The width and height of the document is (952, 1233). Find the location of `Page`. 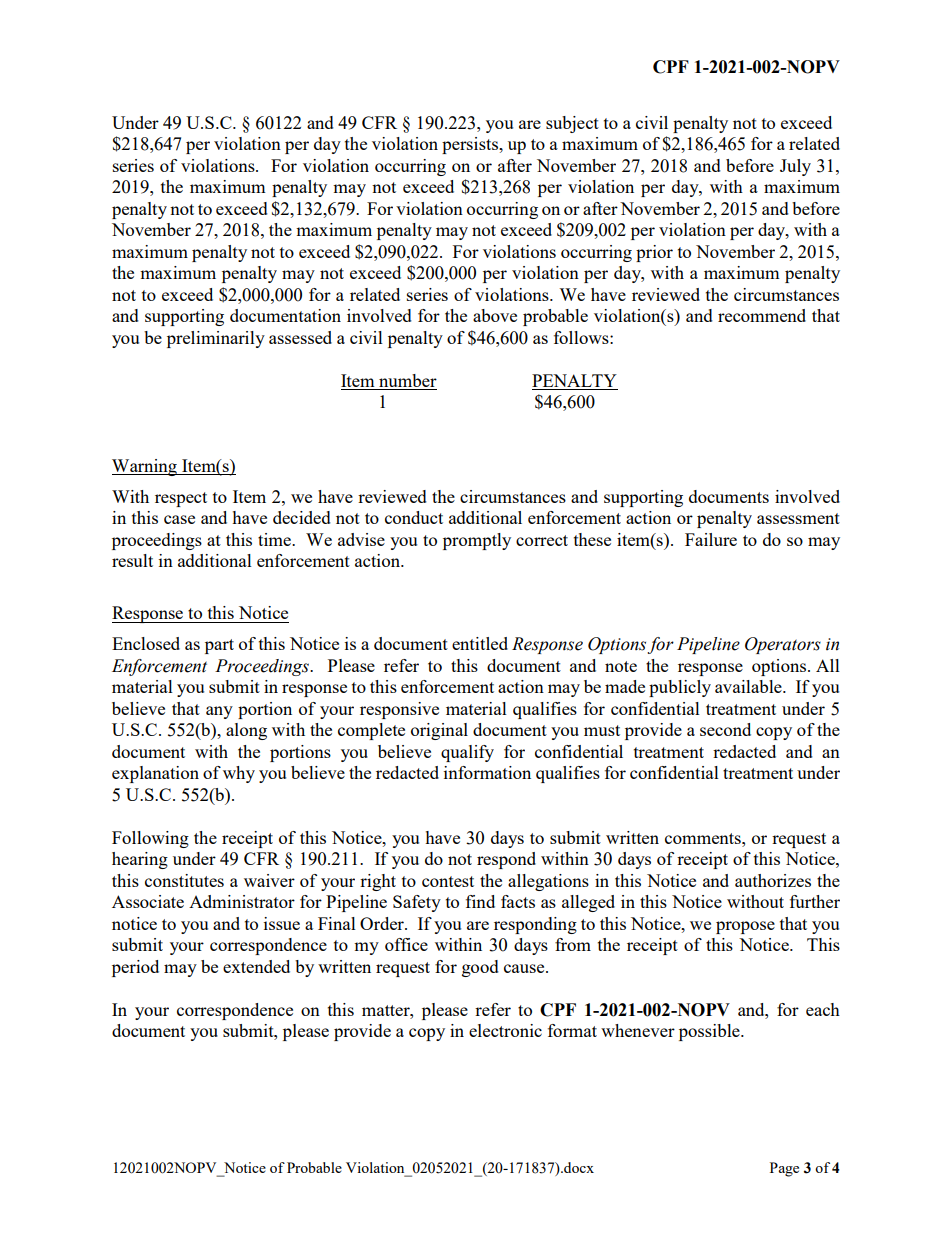

Page is located at coordinates (784, 1169).
